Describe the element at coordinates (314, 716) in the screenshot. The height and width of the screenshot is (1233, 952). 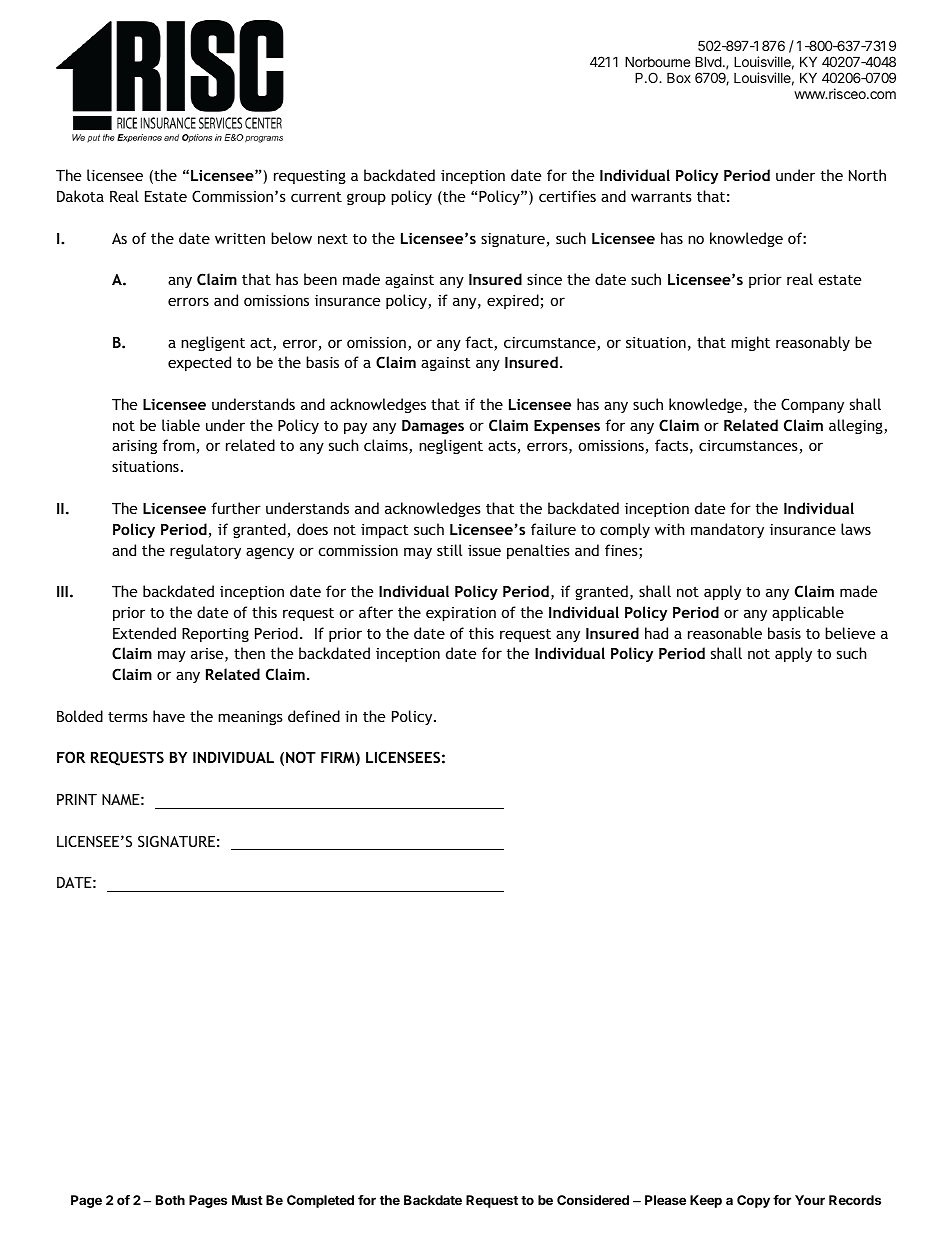
I see `defined` at that location.
